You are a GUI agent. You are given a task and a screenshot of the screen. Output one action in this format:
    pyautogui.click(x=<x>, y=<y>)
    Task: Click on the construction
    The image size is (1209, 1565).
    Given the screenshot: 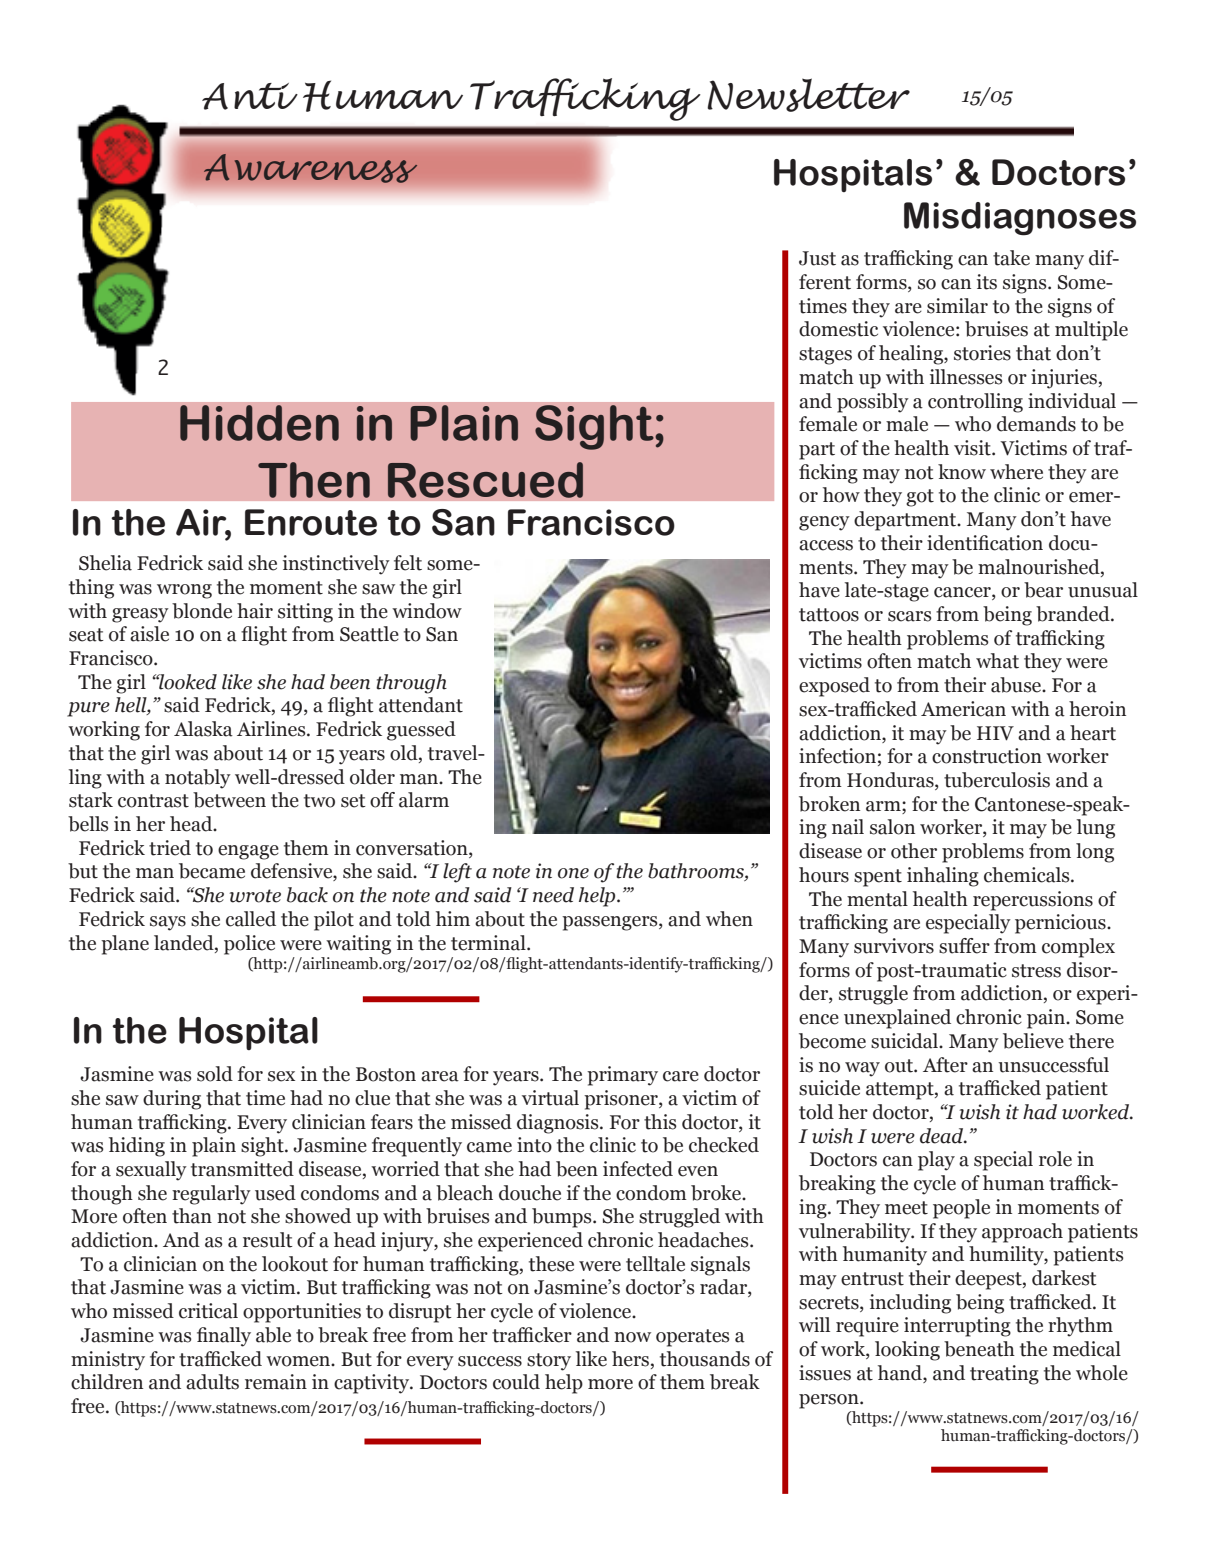 What is the action you would take?
    pyautogui.click(x=987, y=756)
